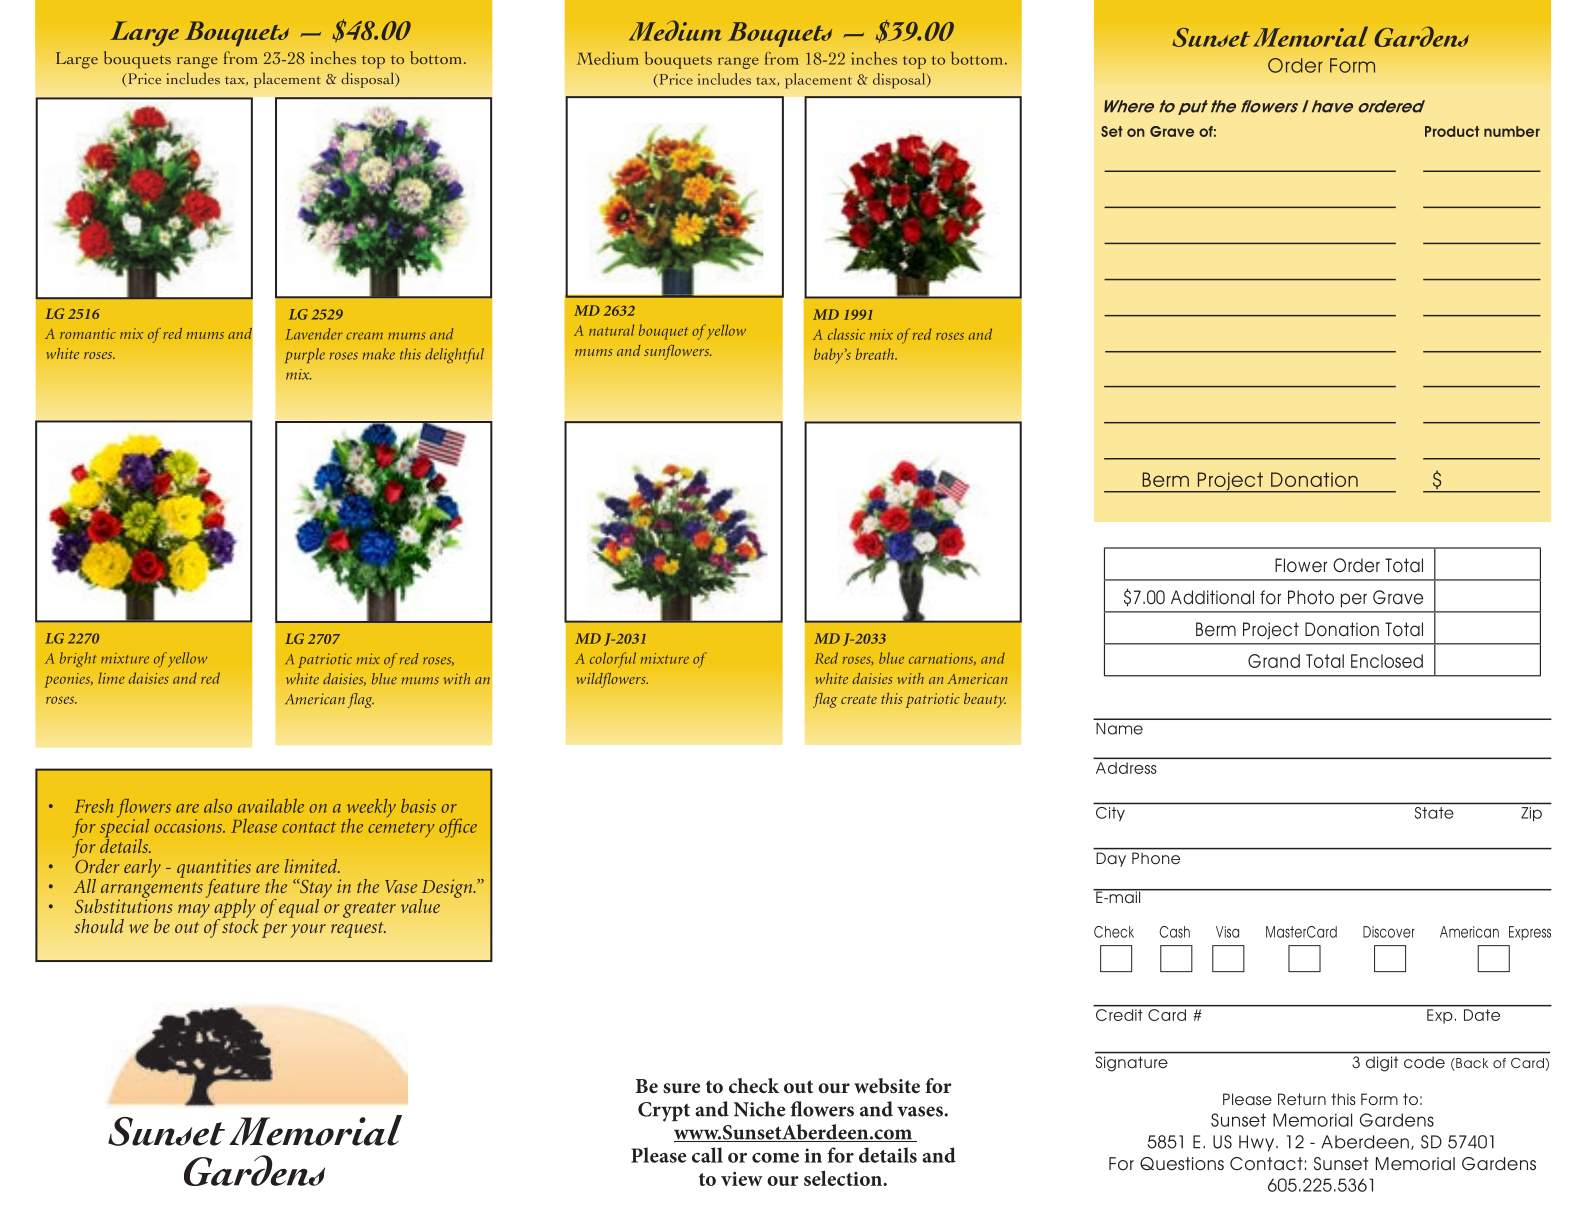  What do you see at coordinates (859, 699) in the document?
I see `create` at bounding box center [859, 699].
